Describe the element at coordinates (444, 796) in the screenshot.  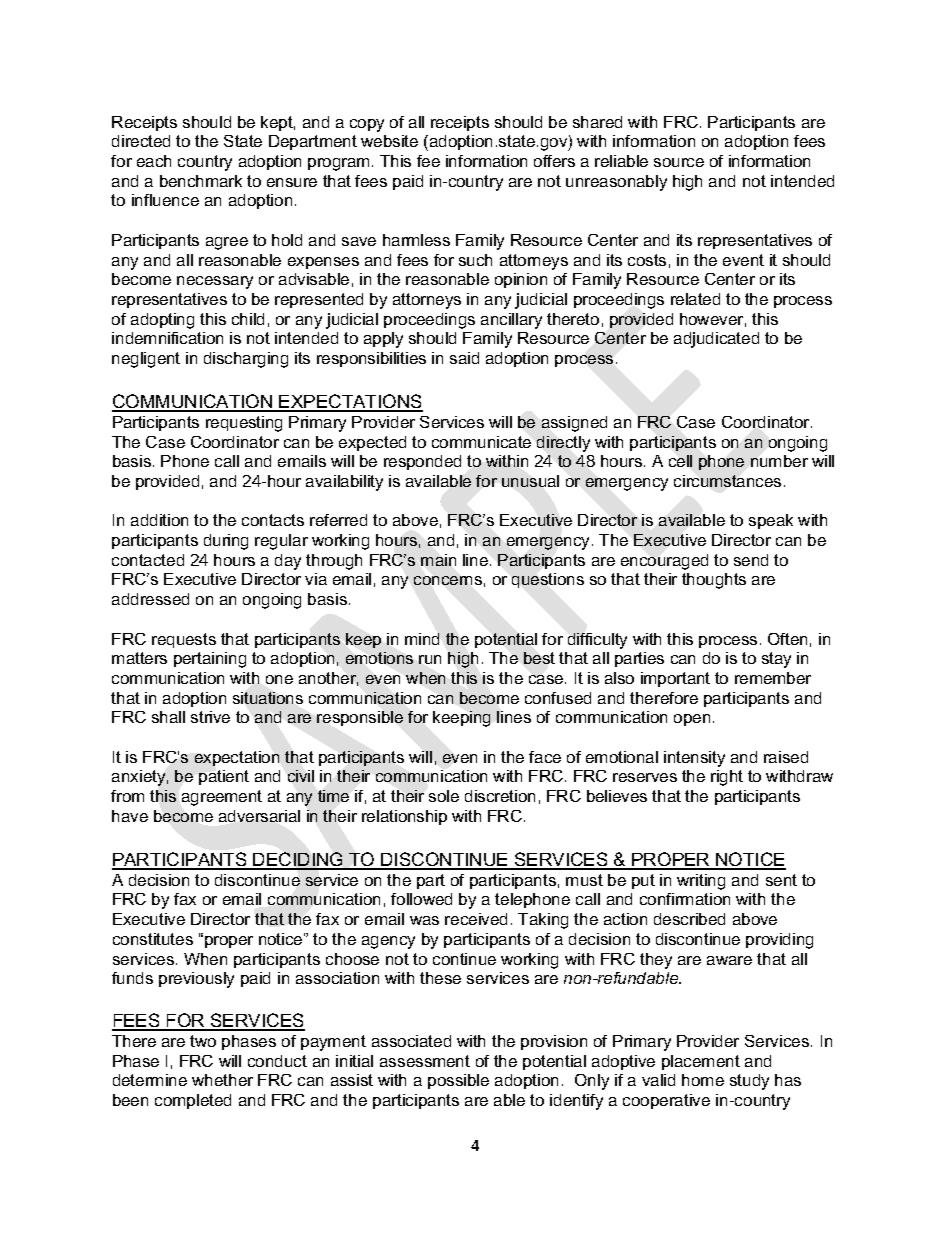
I see `sole` at that location.
